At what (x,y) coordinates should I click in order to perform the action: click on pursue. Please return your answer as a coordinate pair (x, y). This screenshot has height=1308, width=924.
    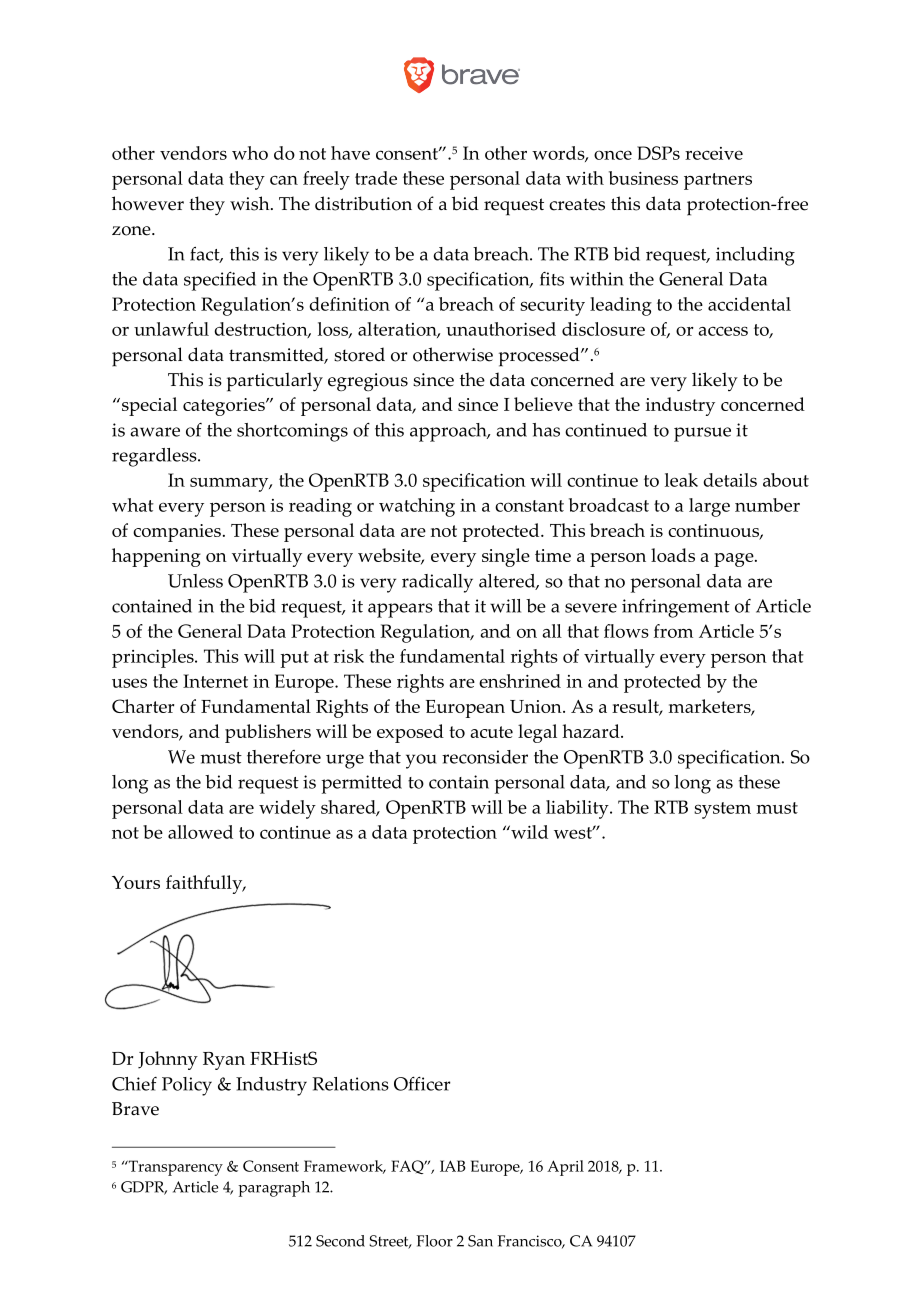
    Looking at the image, I should click on (702, 434).
